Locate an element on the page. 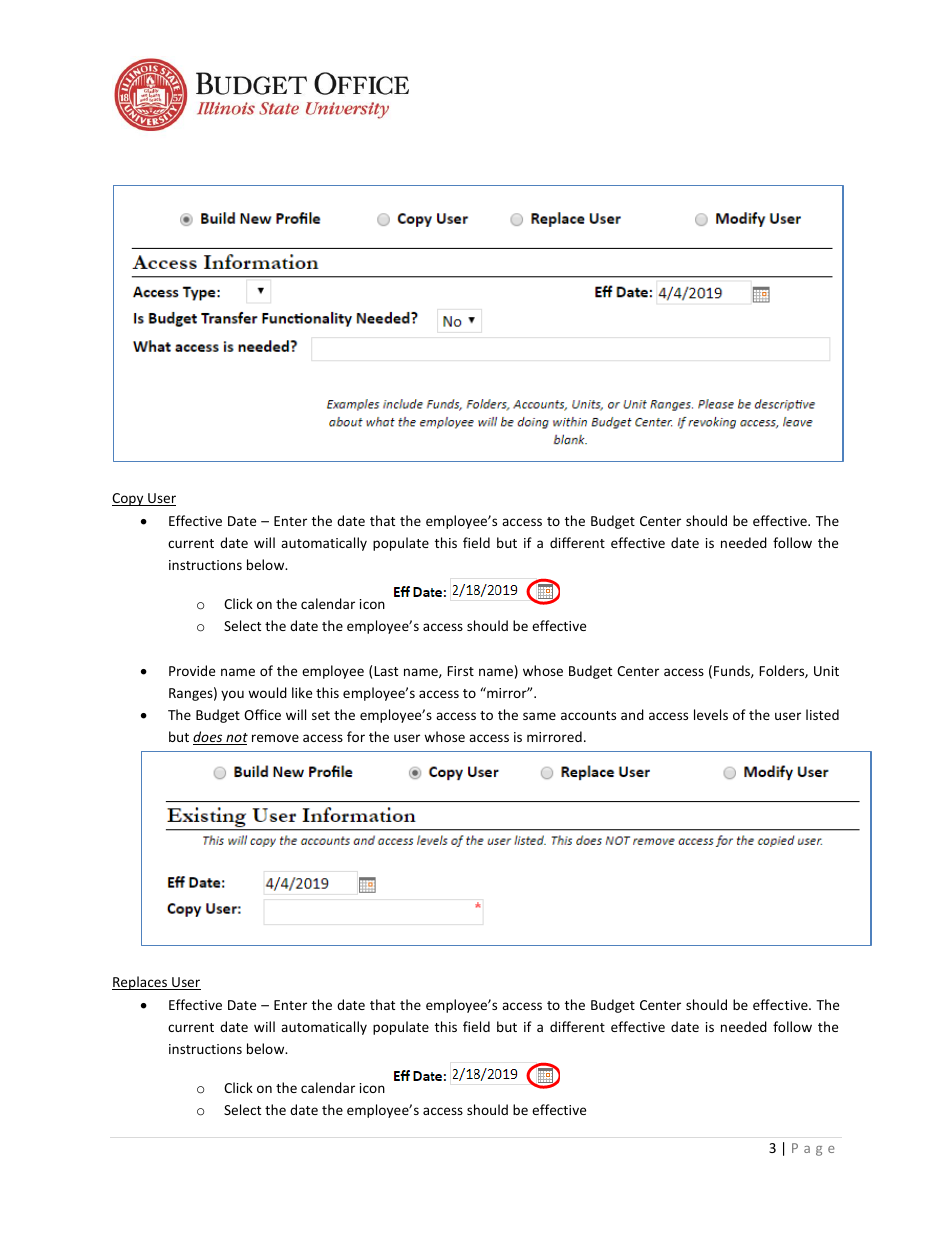 The image size is (952, 1233). same is located at coordinates (539, 716).
